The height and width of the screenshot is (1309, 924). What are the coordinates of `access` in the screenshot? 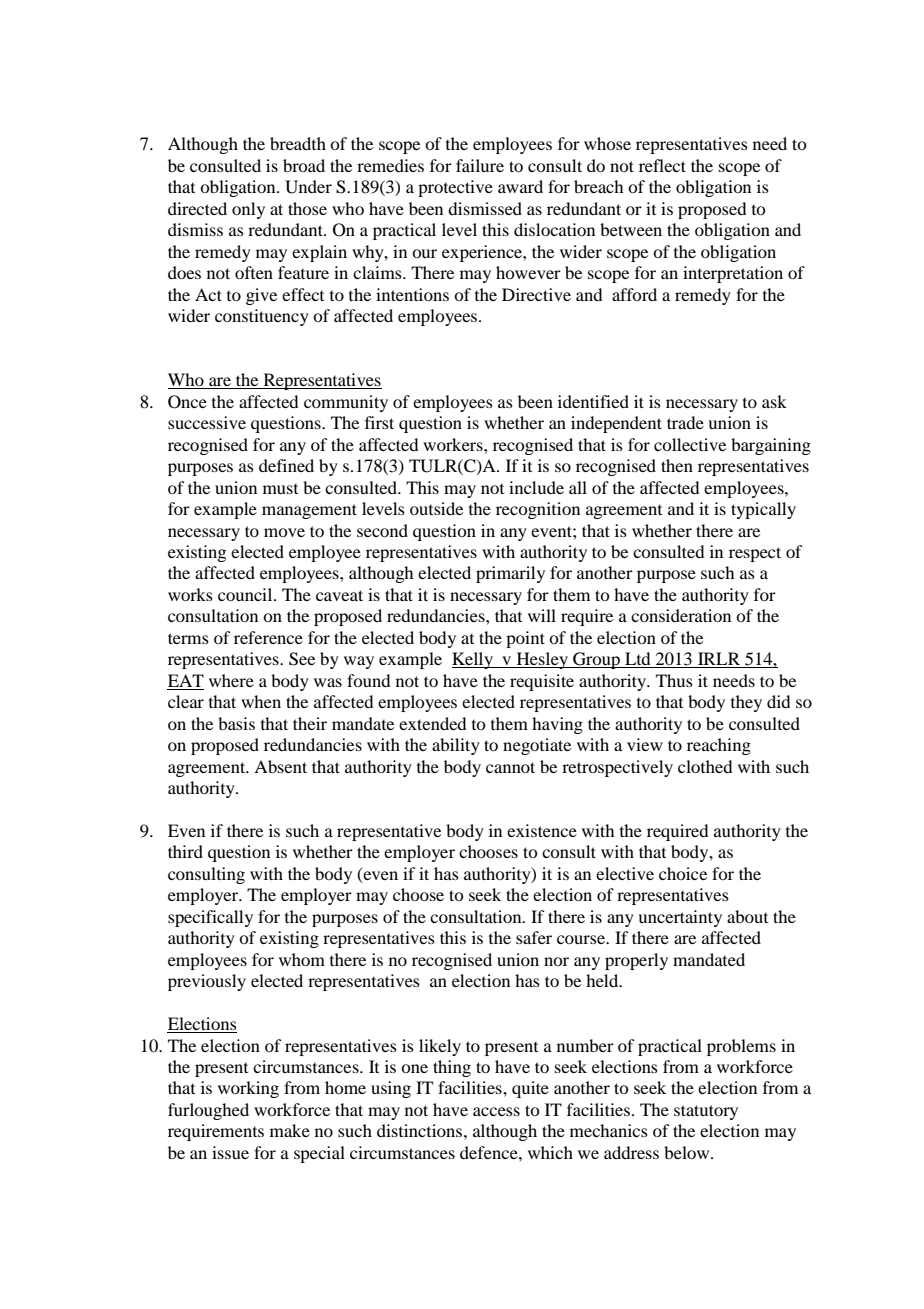 It's located at (496, 1111).
